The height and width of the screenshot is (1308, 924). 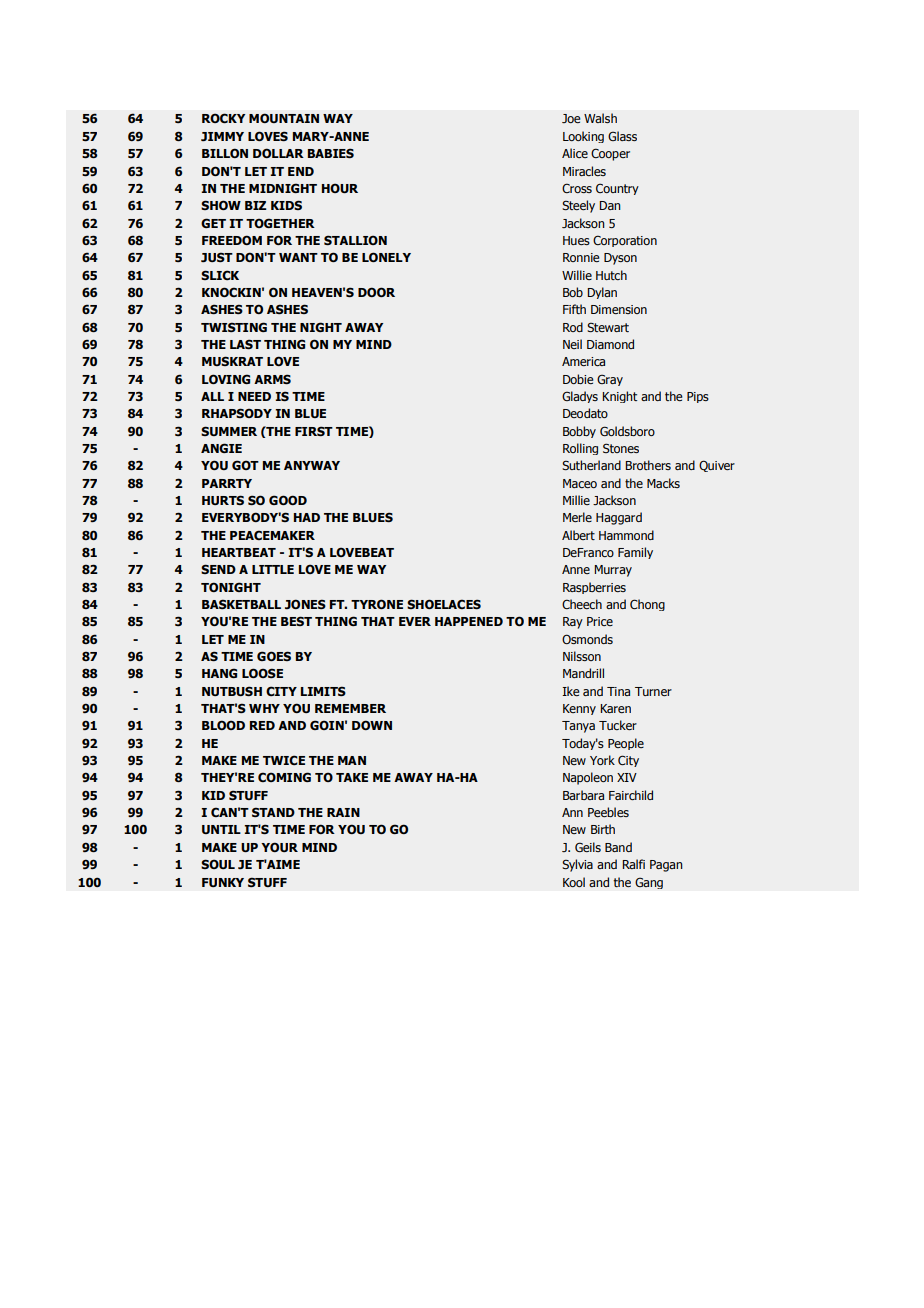 What do you see at coordinates (278, 153) in the screenshot?
I see `DOLLAR` at bounding box center [278, 153].
